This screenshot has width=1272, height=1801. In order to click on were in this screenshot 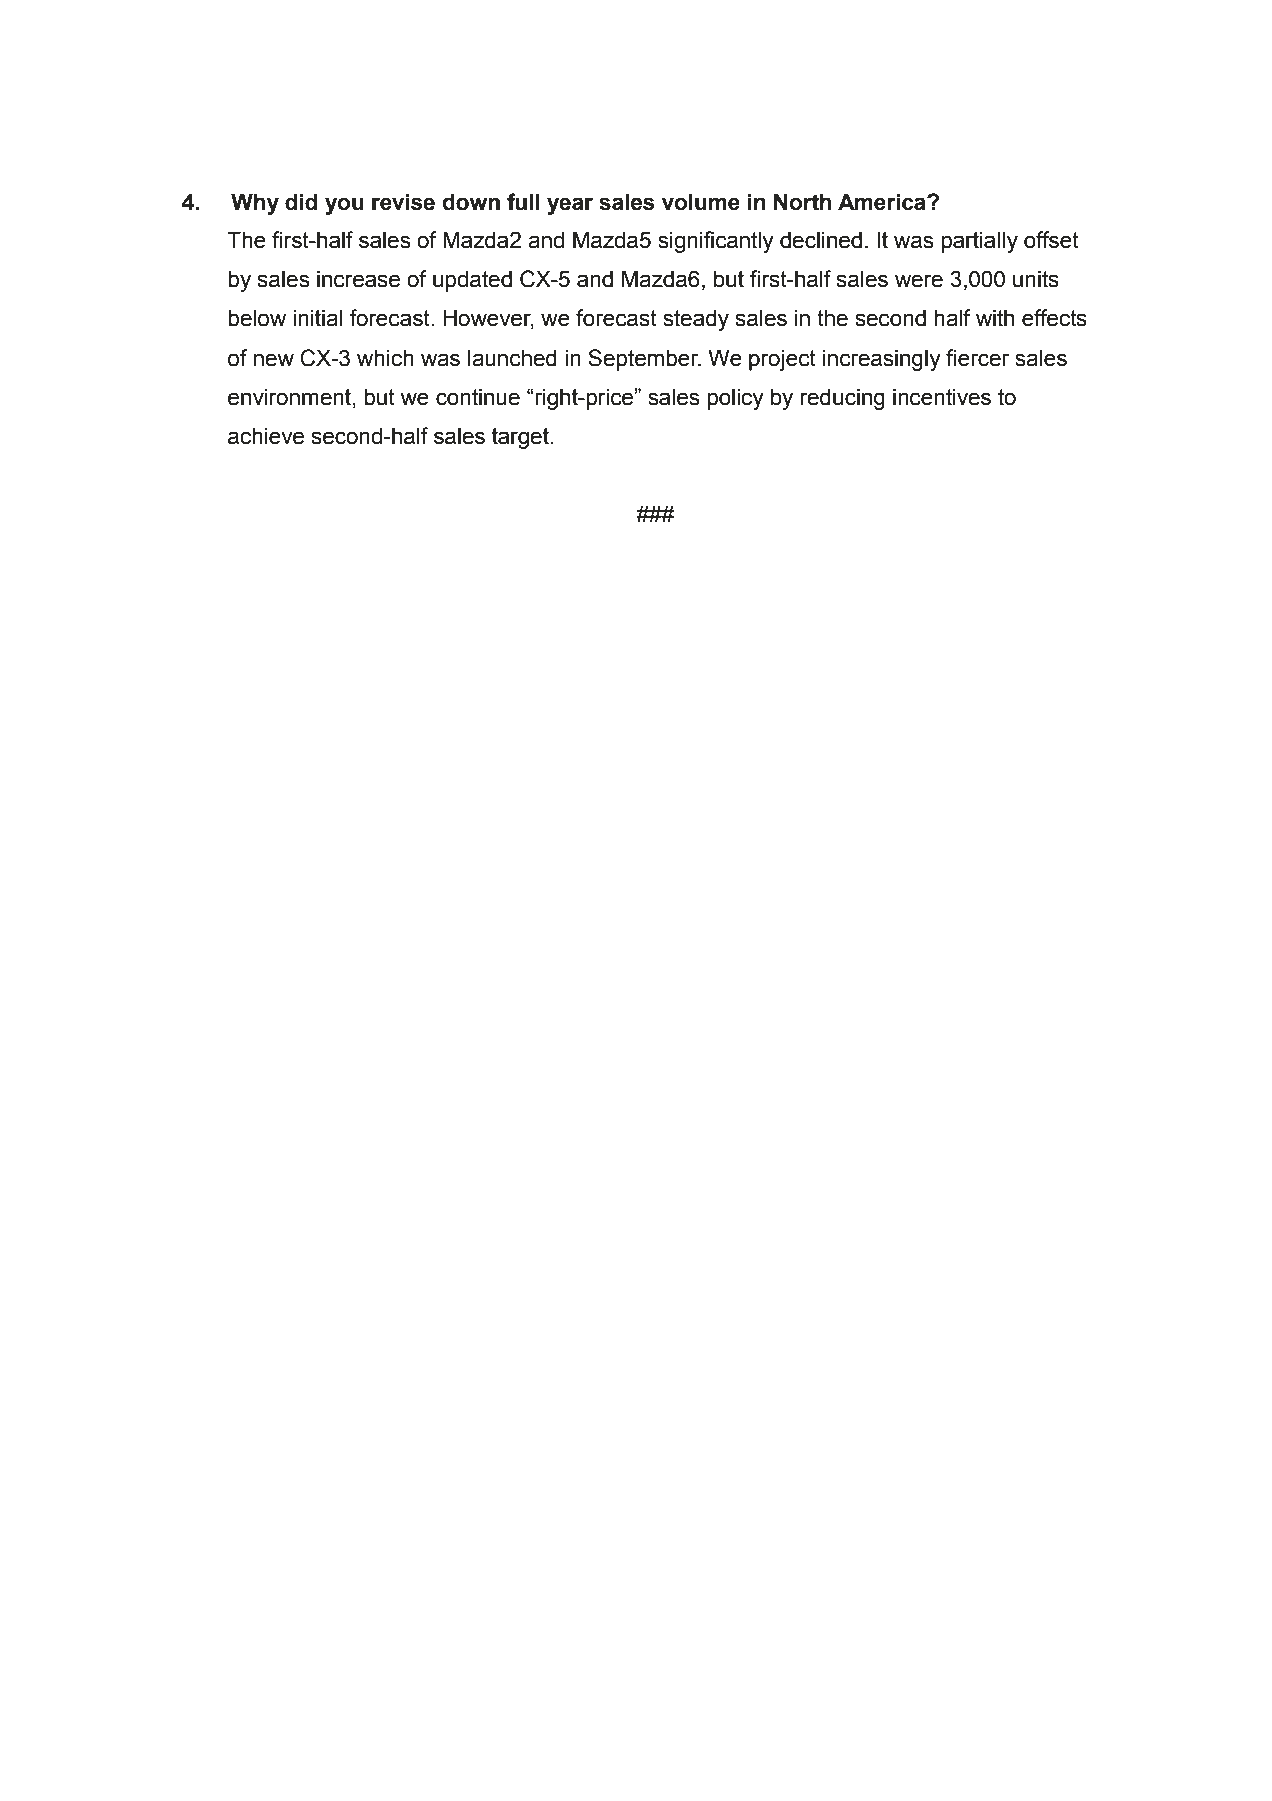, I will do `click(919, 281)`.
